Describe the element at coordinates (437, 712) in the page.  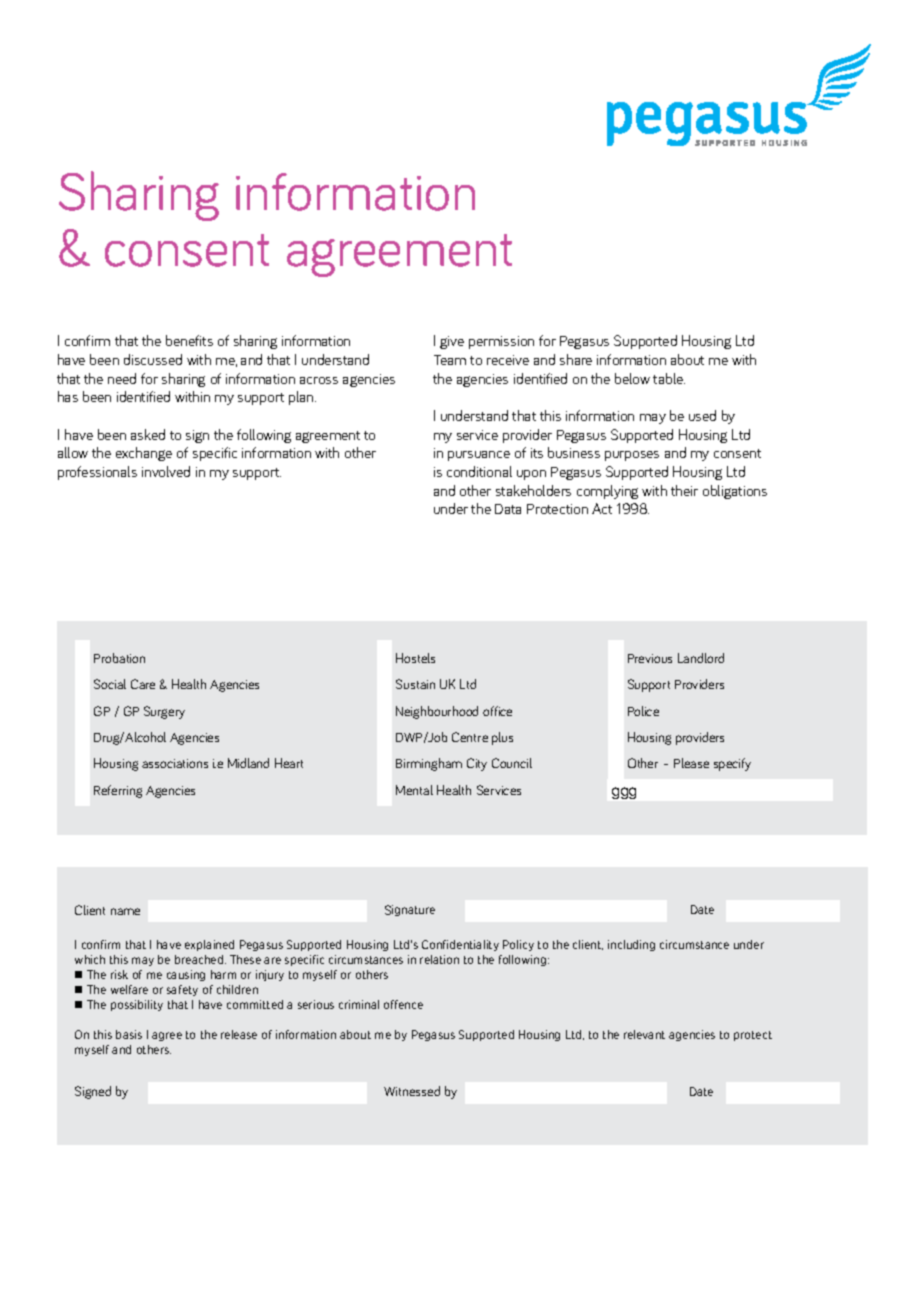
I see `Neighbourhood` at that location.
